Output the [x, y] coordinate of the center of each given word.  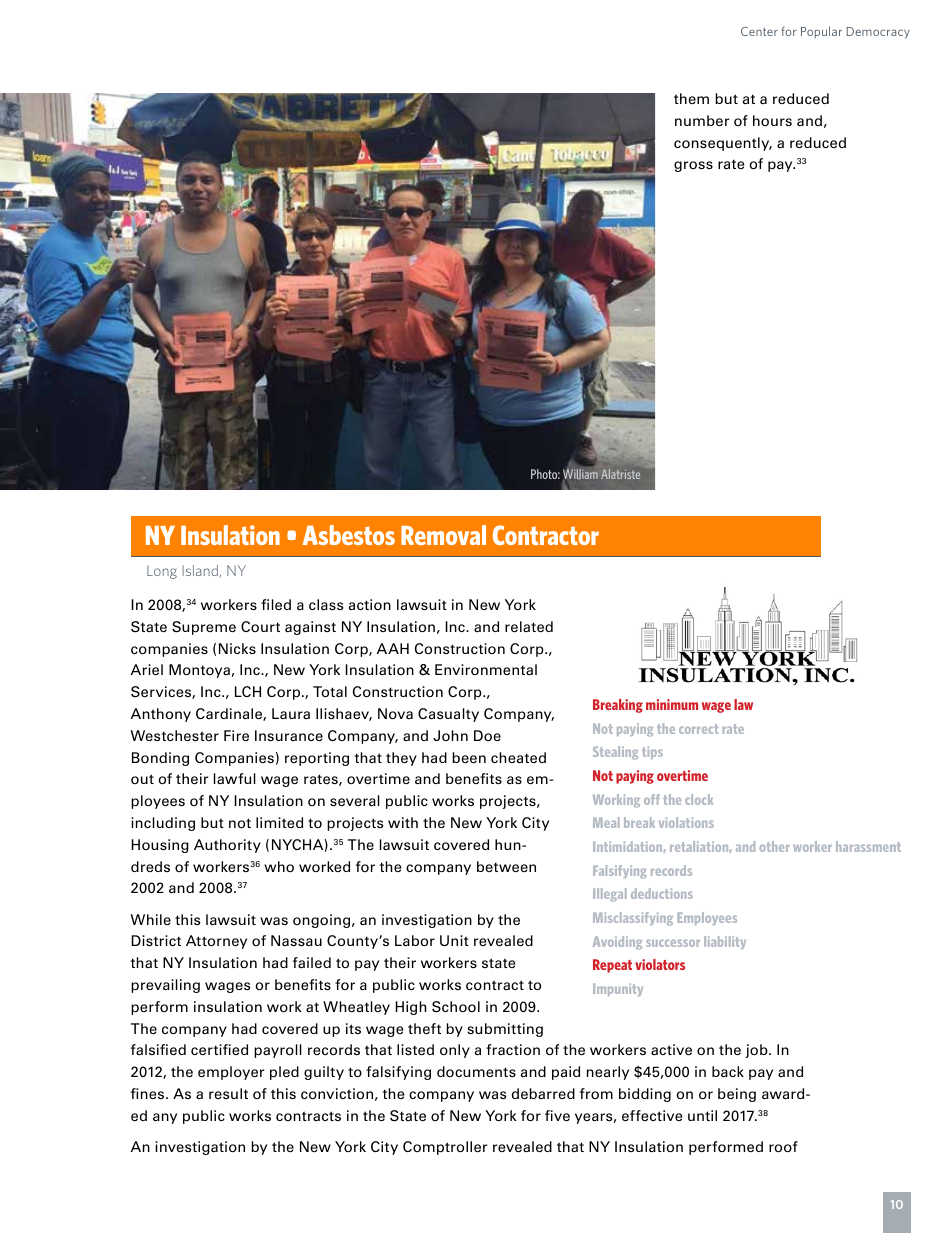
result [228, 1093]
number [702, 120]
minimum [672, 704]
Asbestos [349, 535]
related [529, 626]
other [775, 846]
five [557, 1115]
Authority [227, 846]
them [691, 98]
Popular [821, 32]
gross [693, 166]
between [506, 866]
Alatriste [620, 474]
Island [201, 571]
